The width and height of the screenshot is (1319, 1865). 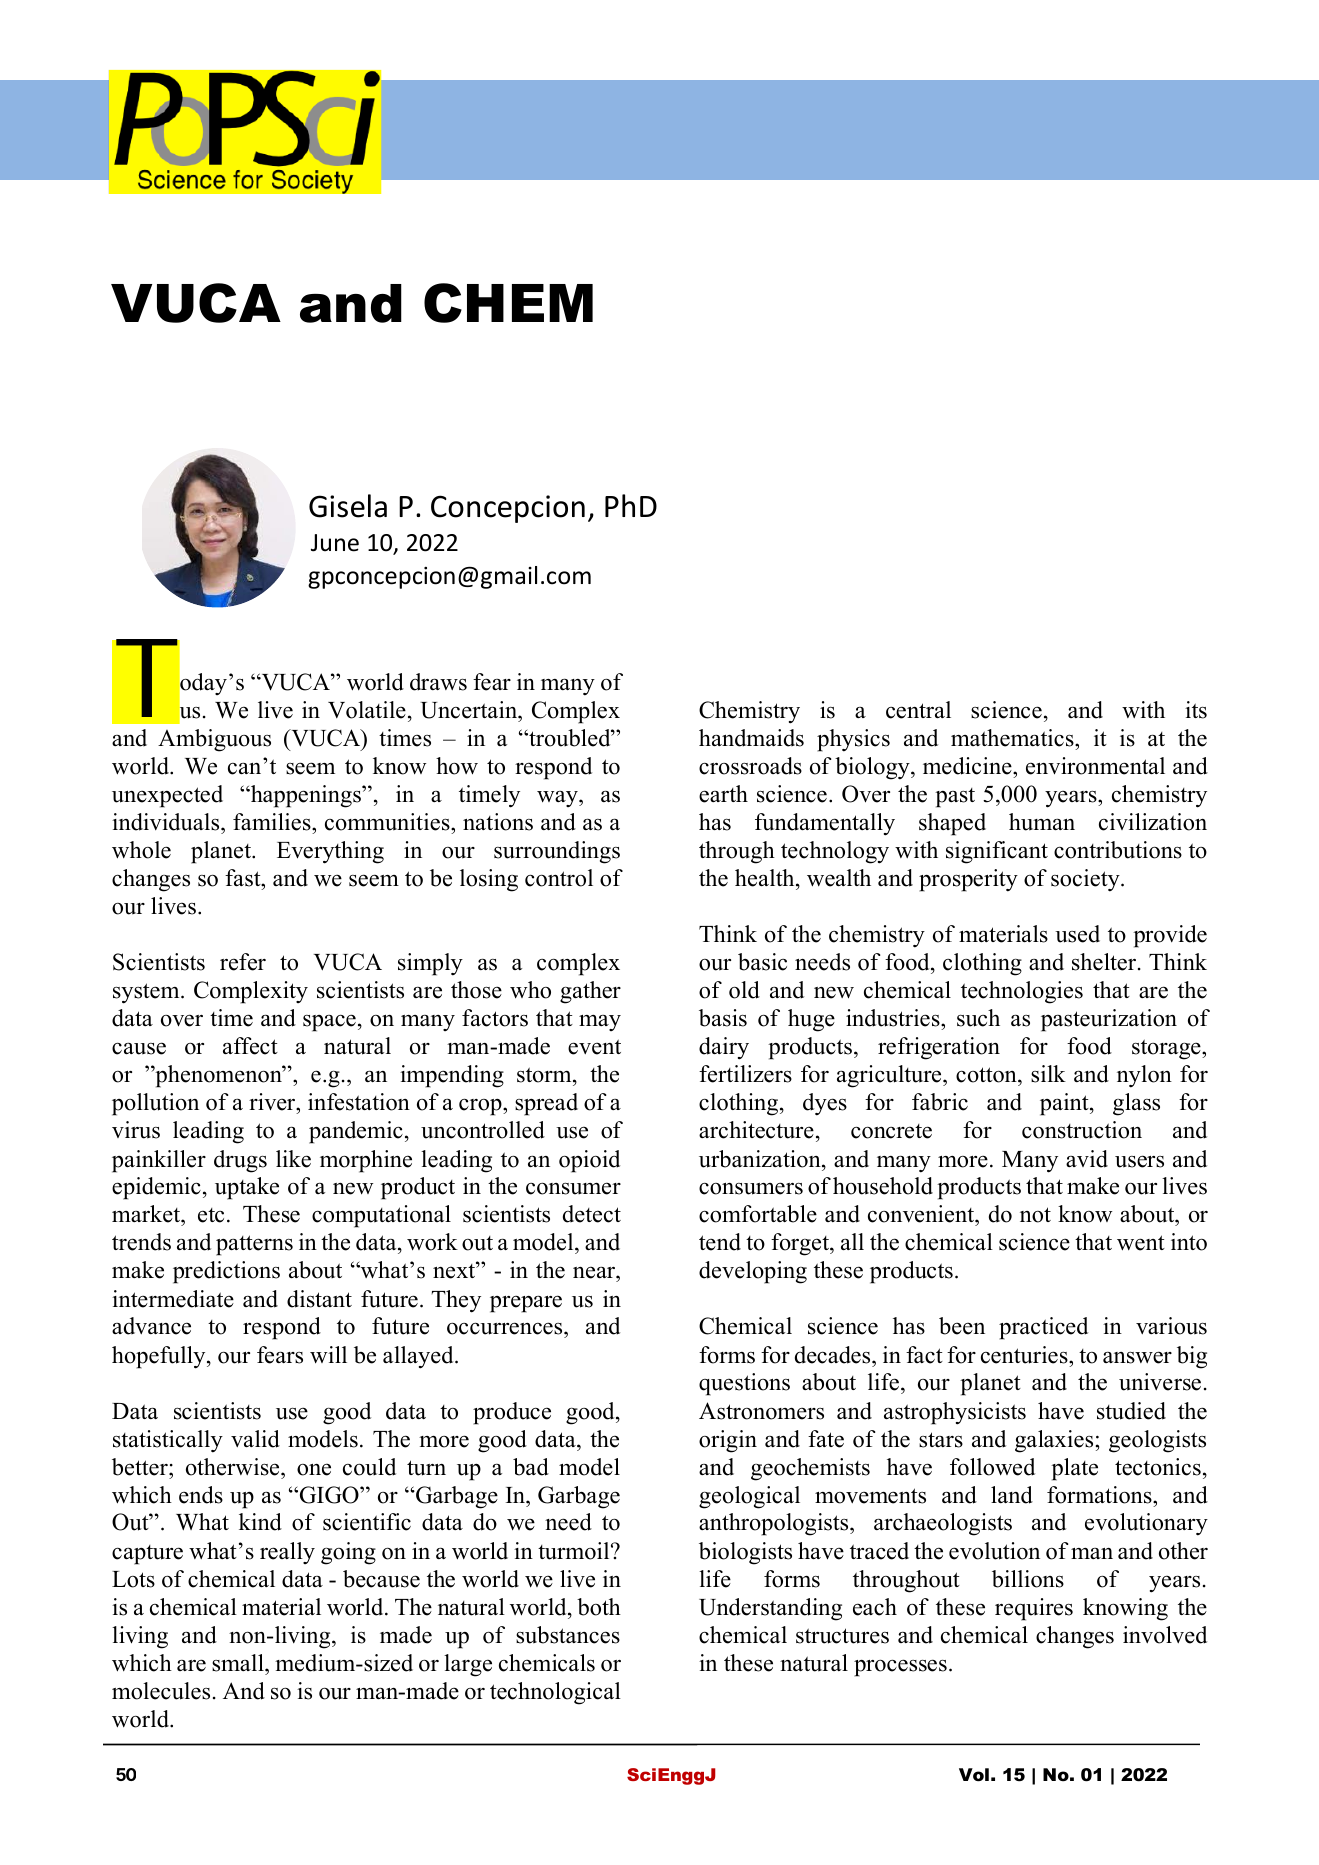 I want to click on Gisela, so click(x=348, y=506).
